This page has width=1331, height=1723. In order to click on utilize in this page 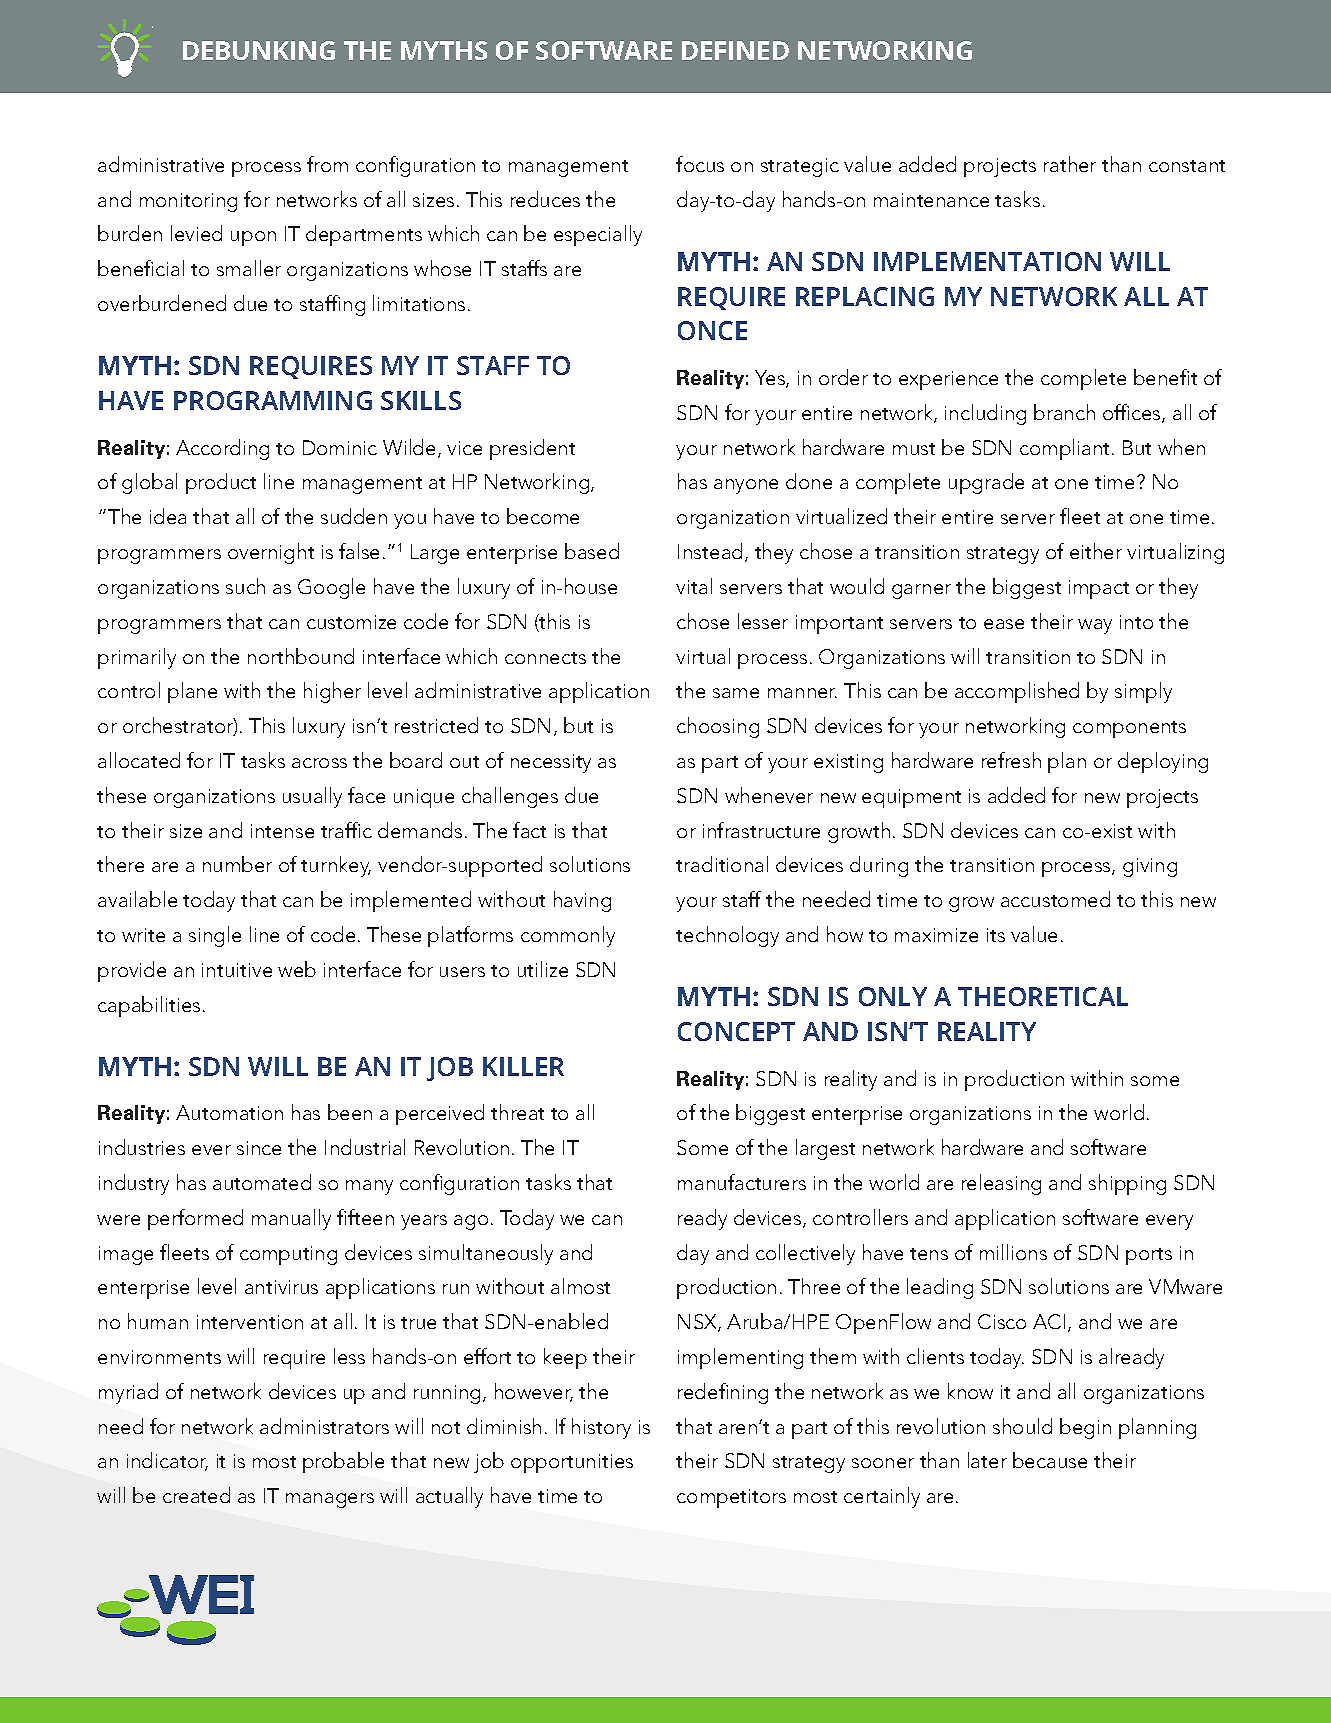, I will do `click(543, 969)`.
